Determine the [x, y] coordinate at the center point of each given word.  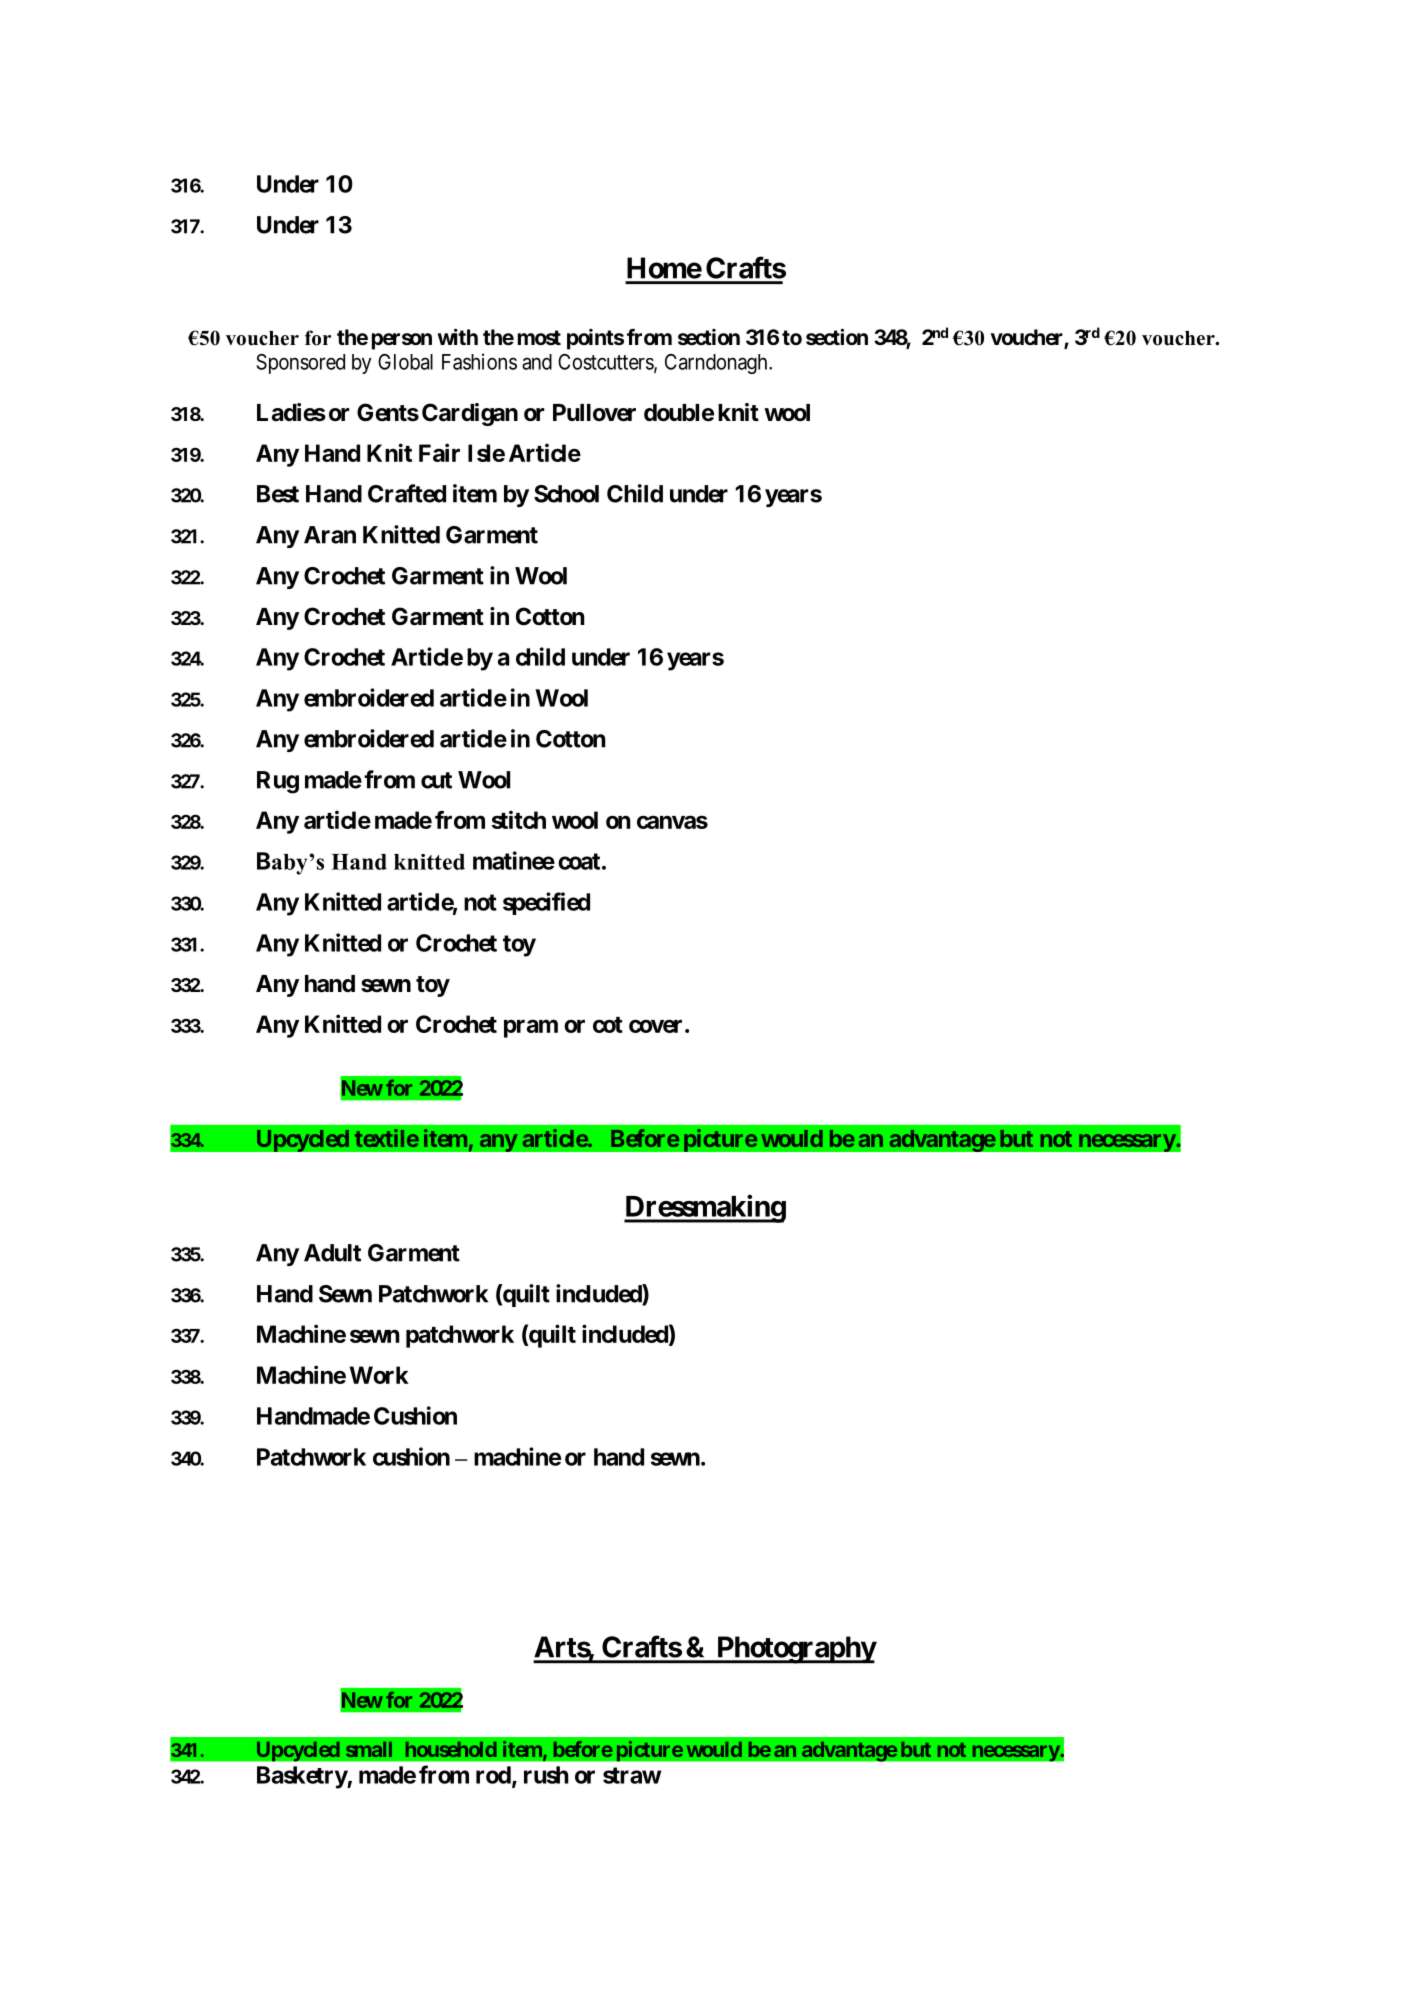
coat [579, 861]
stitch [519, 819]
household [451, 1749]
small [369, 1749]
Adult [332, 1253]
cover [655, 1026]
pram [531, 1028]
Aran [330, 535]
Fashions [479, 361]
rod [493, 1775]
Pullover [594, 413]
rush [546, 1775]
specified [546, 903]
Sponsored [300, 364]
